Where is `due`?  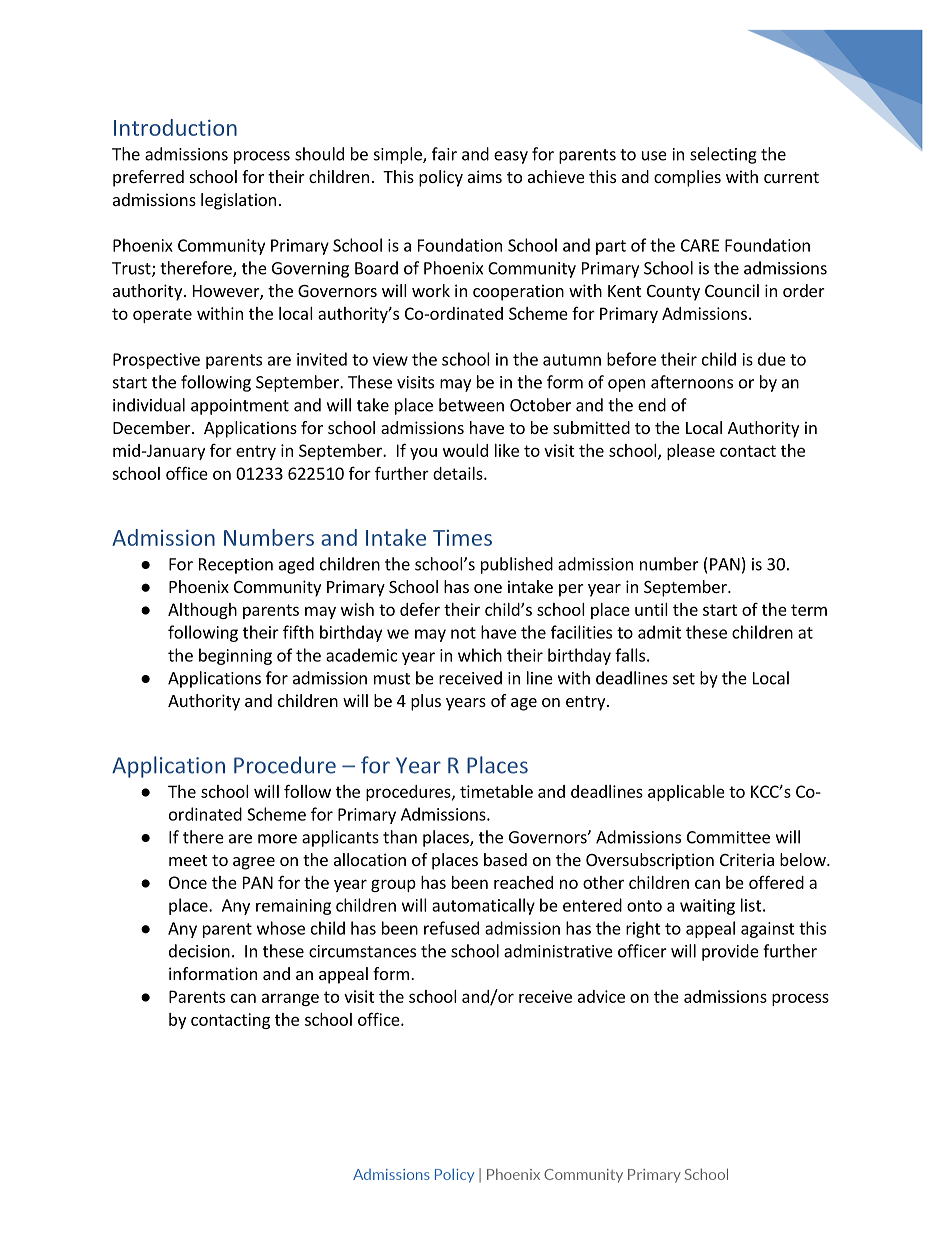 due is located at coordinates (772, 359).
